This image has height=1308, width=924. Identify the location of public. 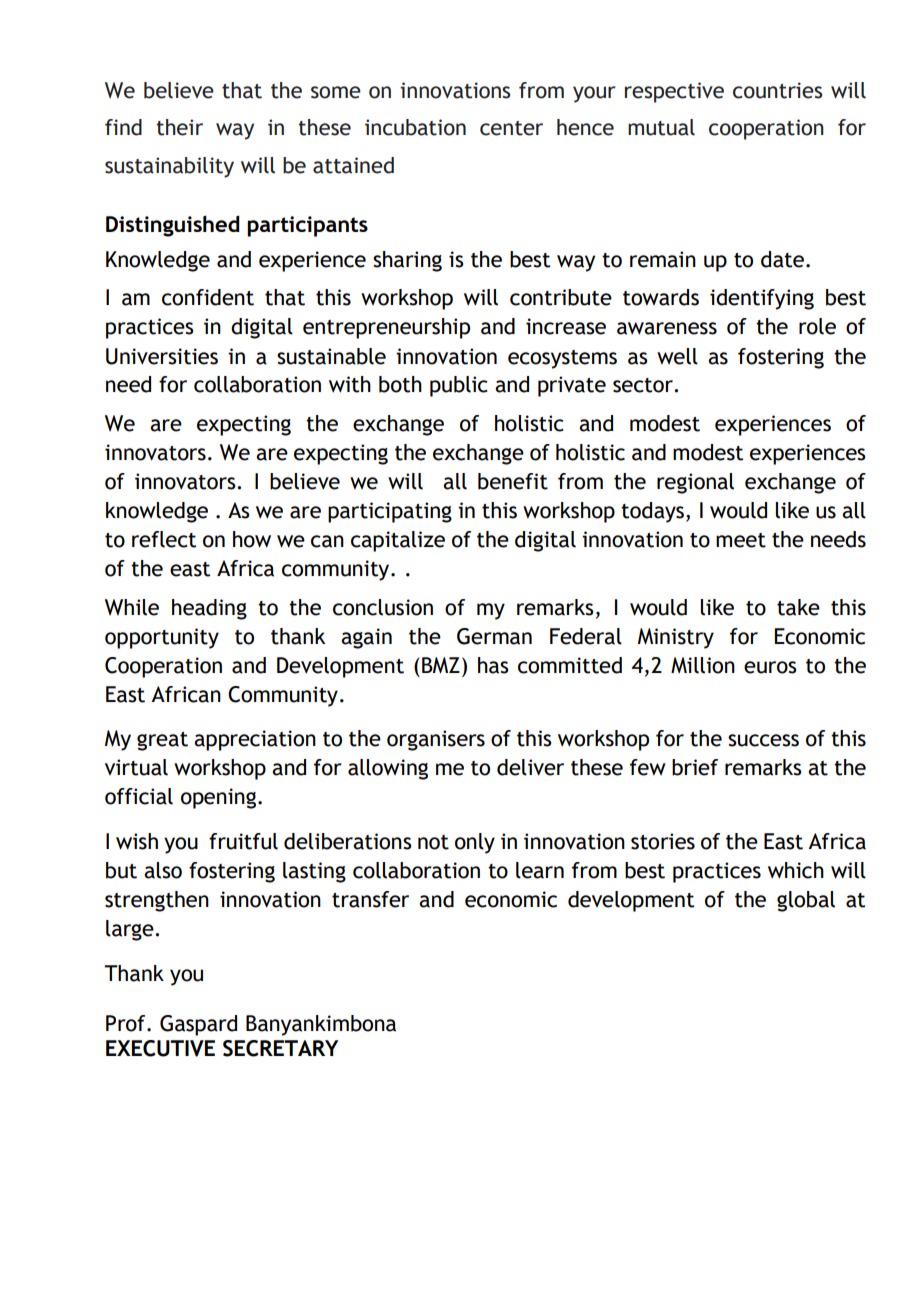
(459, 386).
